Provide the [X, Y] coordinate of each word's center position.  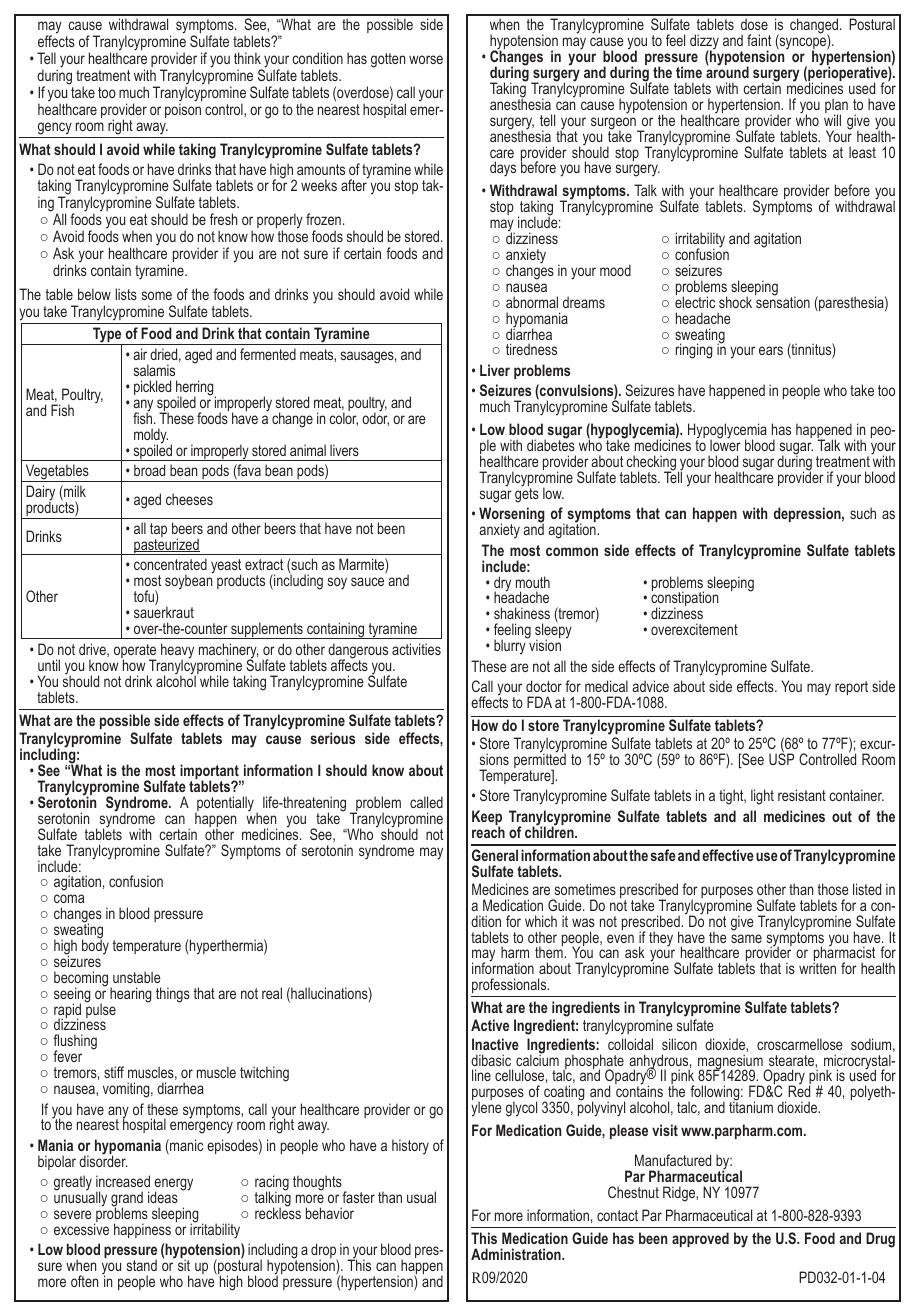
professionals [510, 985]
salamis [154, 370]
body [95, 945]
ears [771, 350]
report [851, 688]
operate [135, 653]
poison [183, 109]
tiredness [531, 349]
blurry [511, 646]
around [727, 71]
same [746, 938]
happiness [142, 1230]
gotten [388, 60]
